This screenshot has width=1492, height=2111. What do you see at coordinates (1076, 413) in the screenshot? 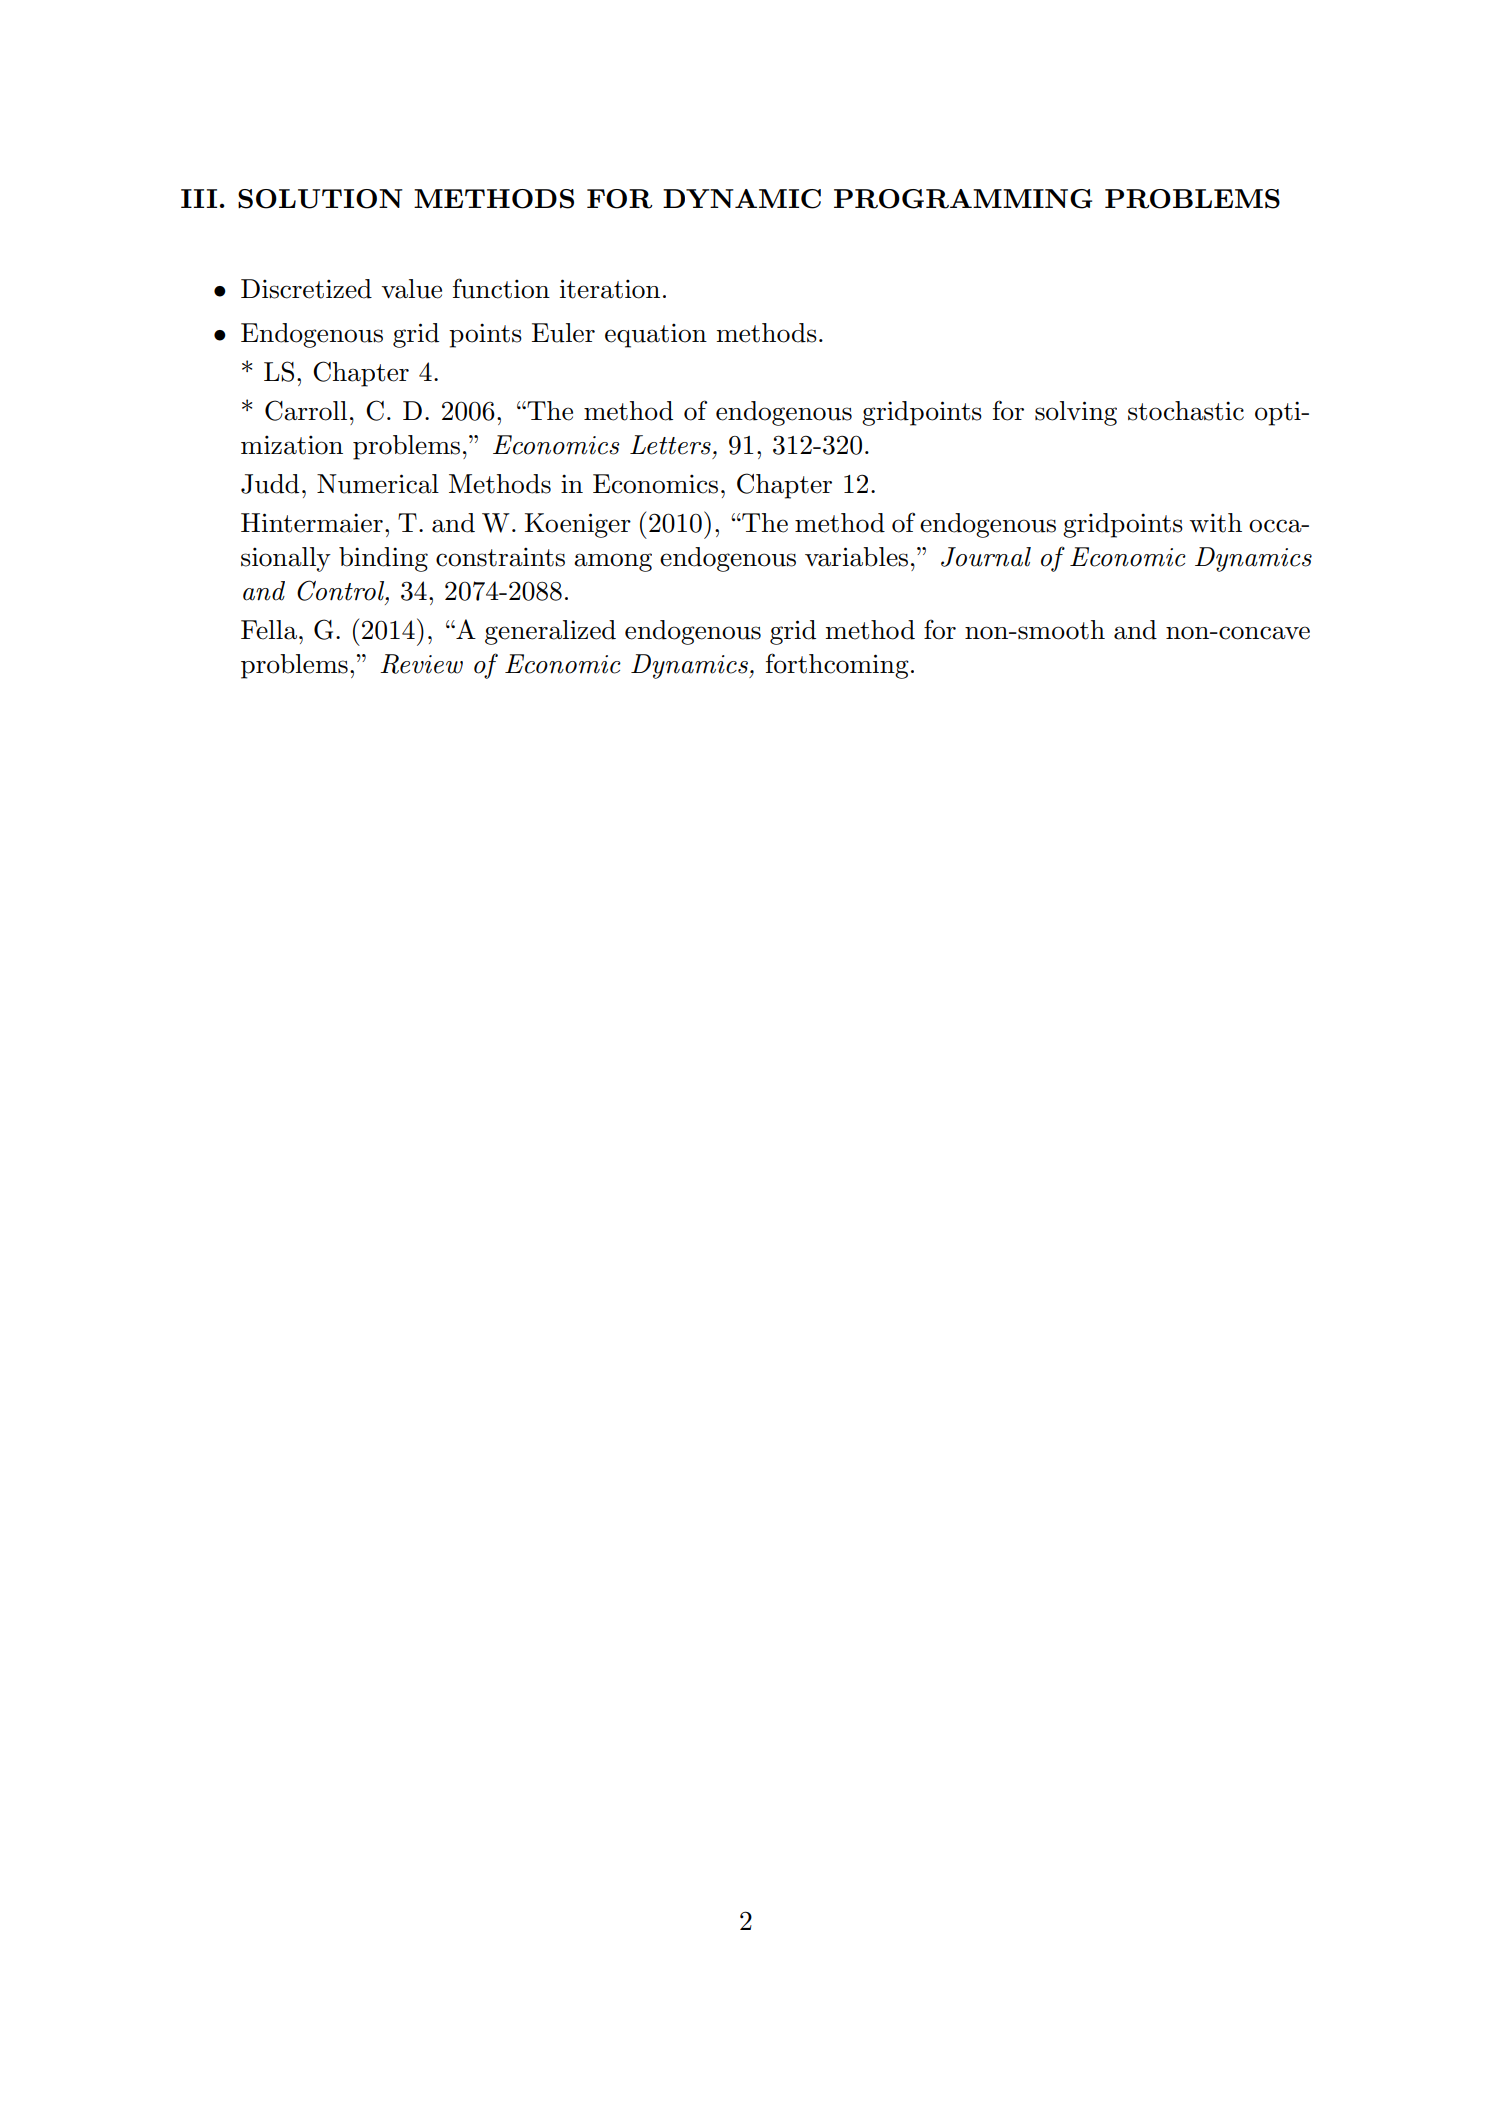
I see `solving` at bounding box center [1076, 413].
